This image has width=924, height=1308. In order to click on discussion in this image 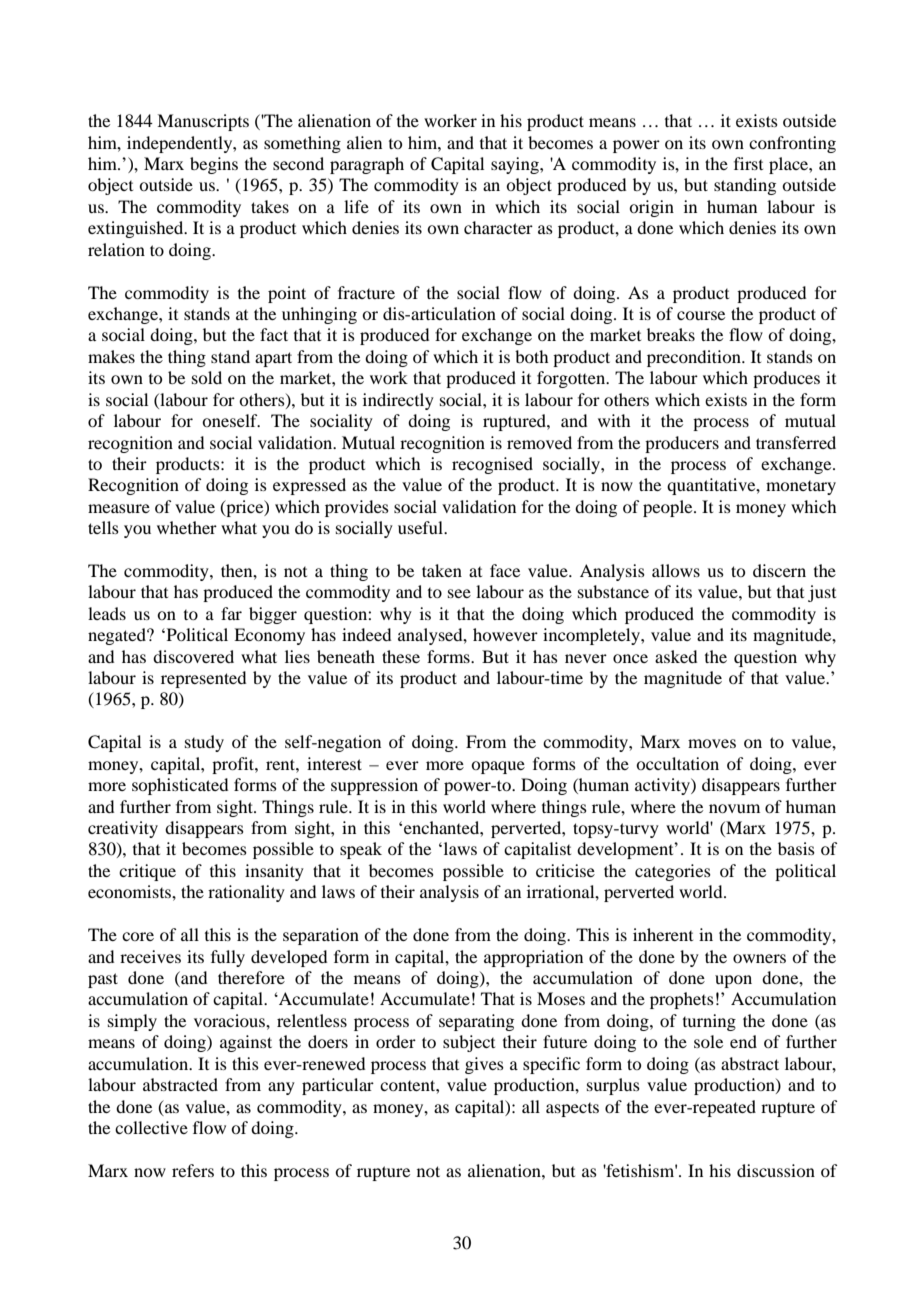, I will do `click(776, 1170)`.
